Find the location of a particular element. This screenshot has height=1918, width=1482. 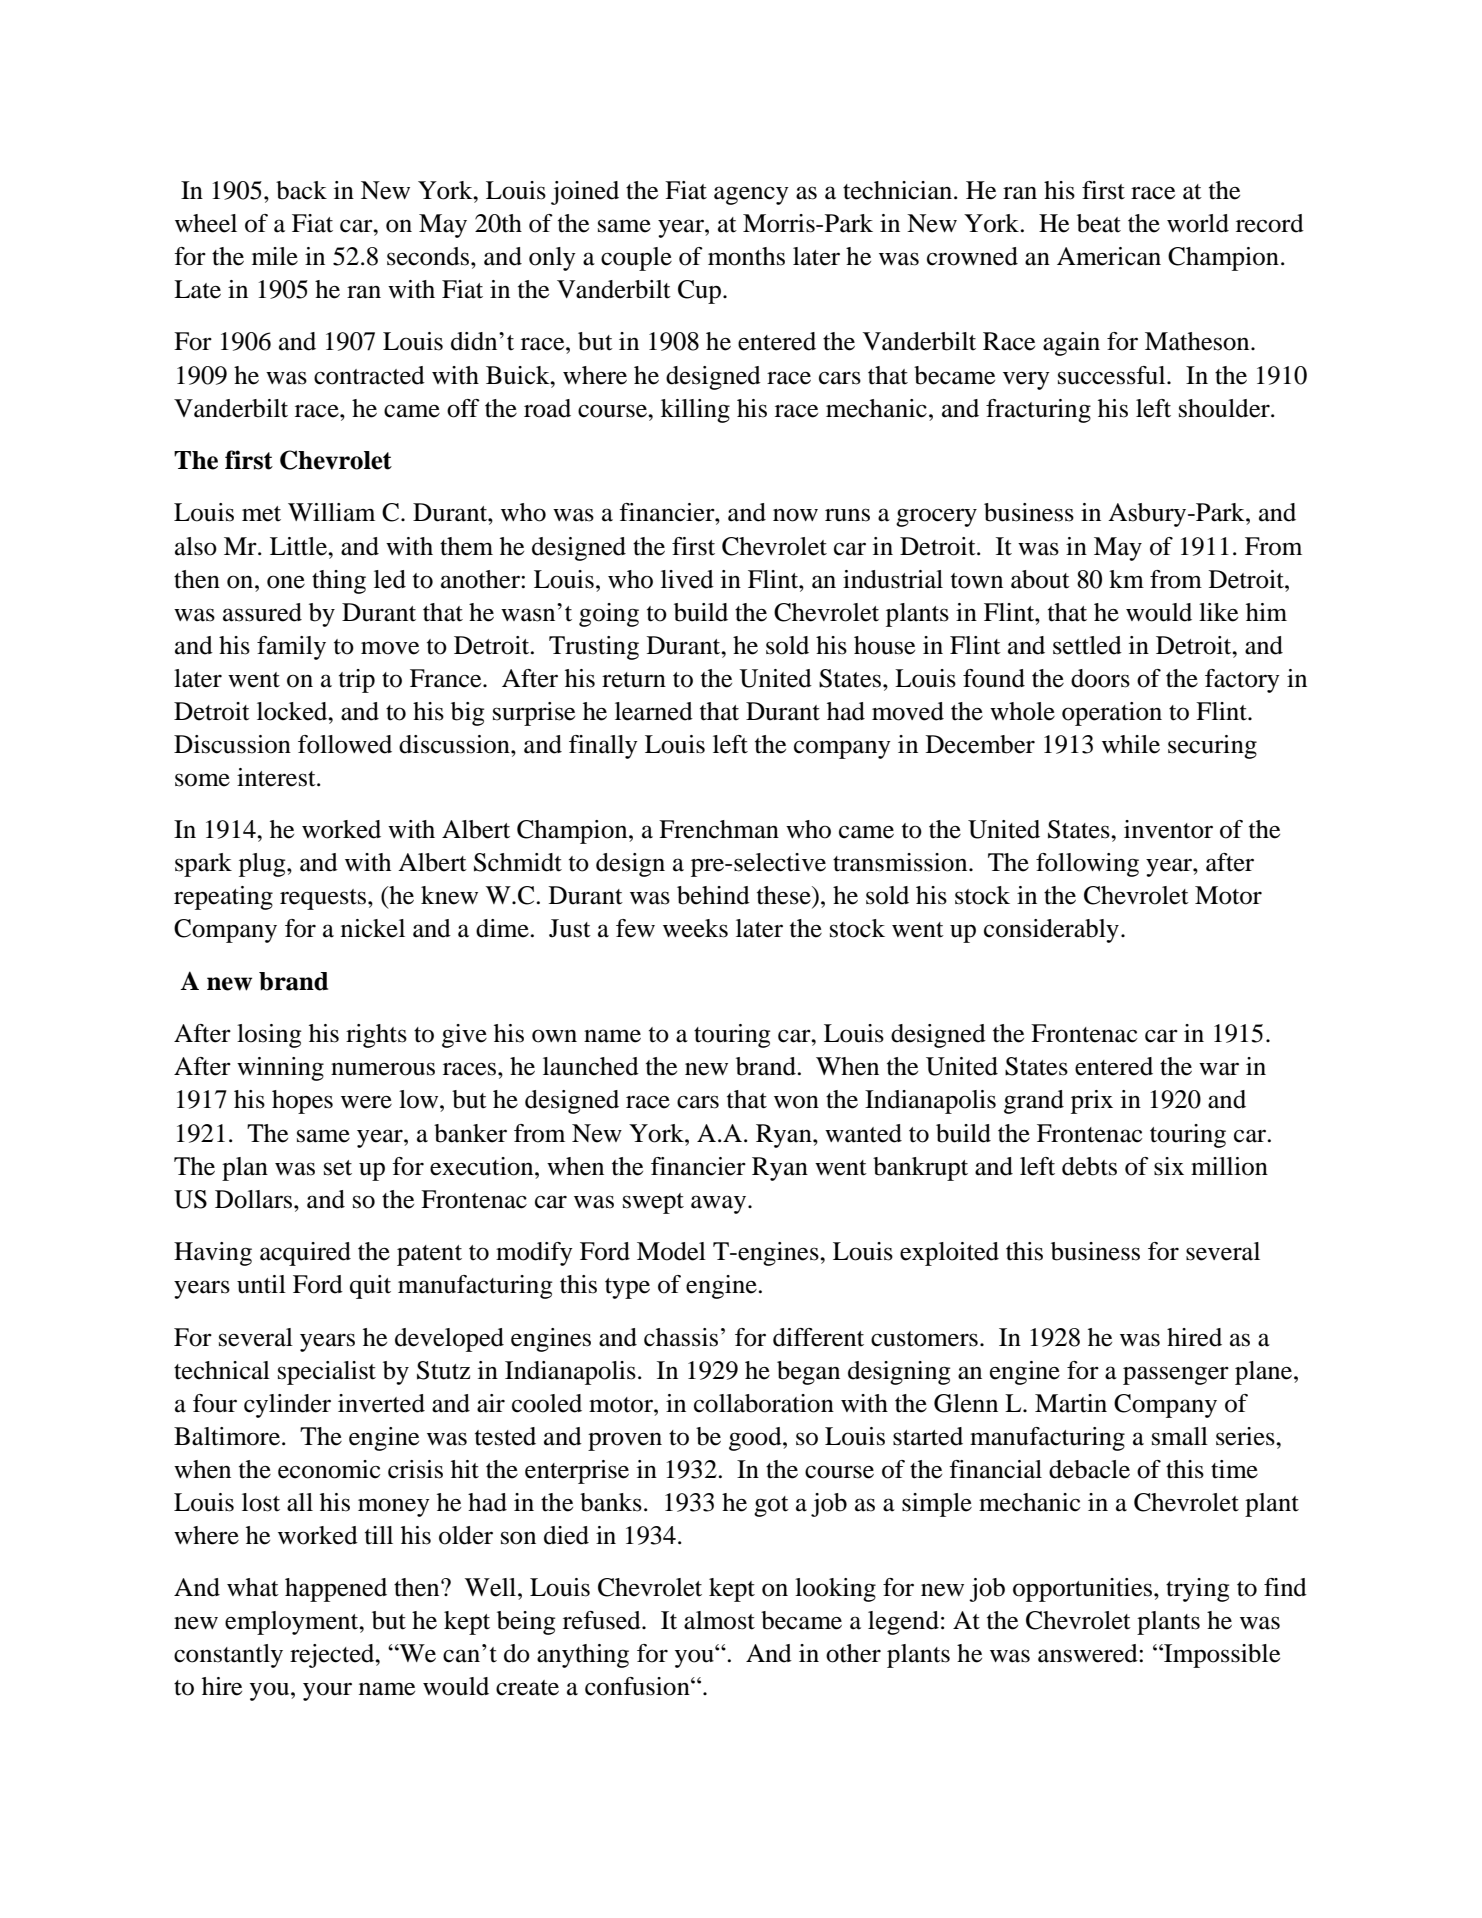

locked is located at coordinates (293, 711).
